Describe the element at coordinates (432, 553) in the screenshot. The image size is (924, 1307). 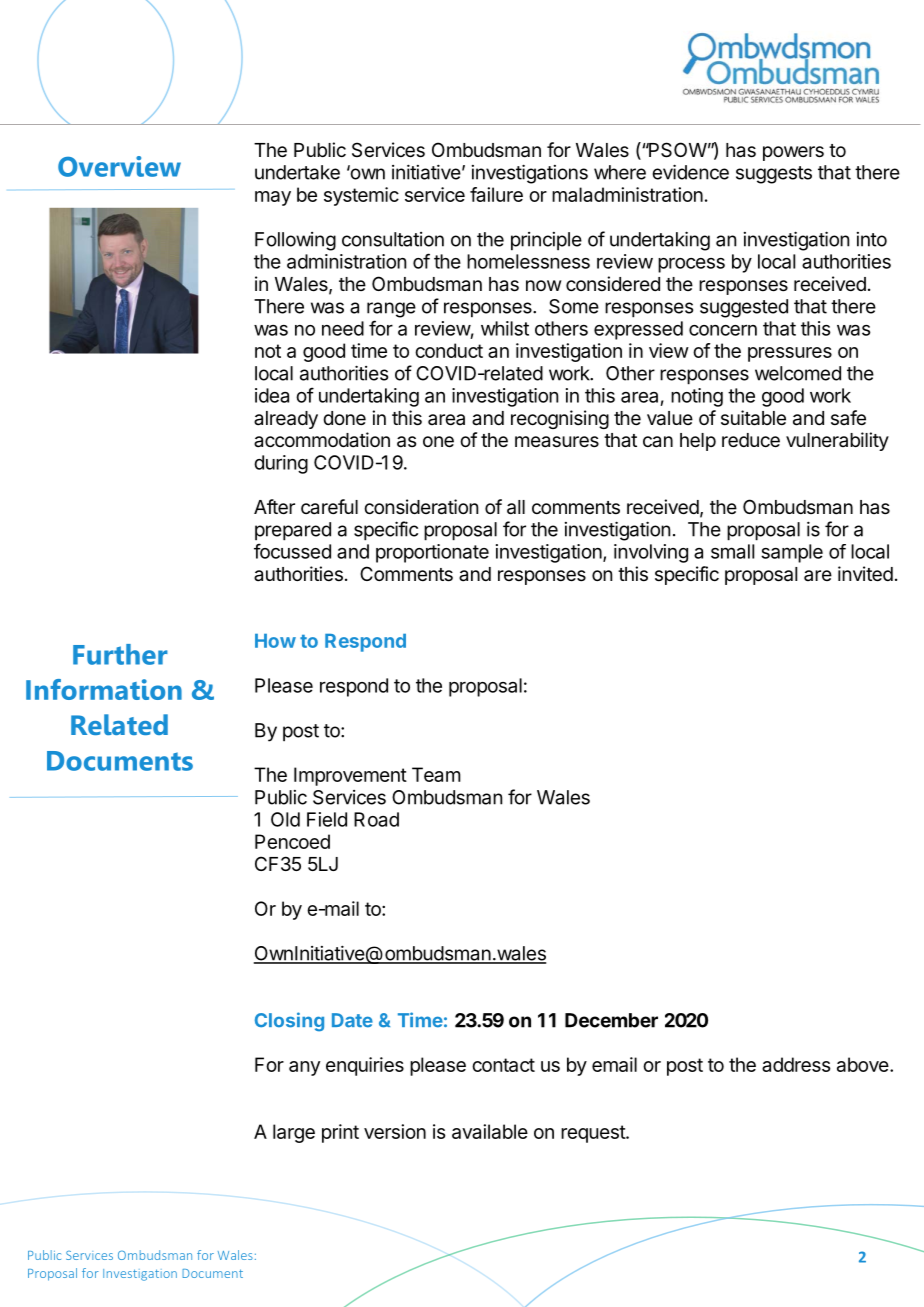
I see `proportionate` at that location.
